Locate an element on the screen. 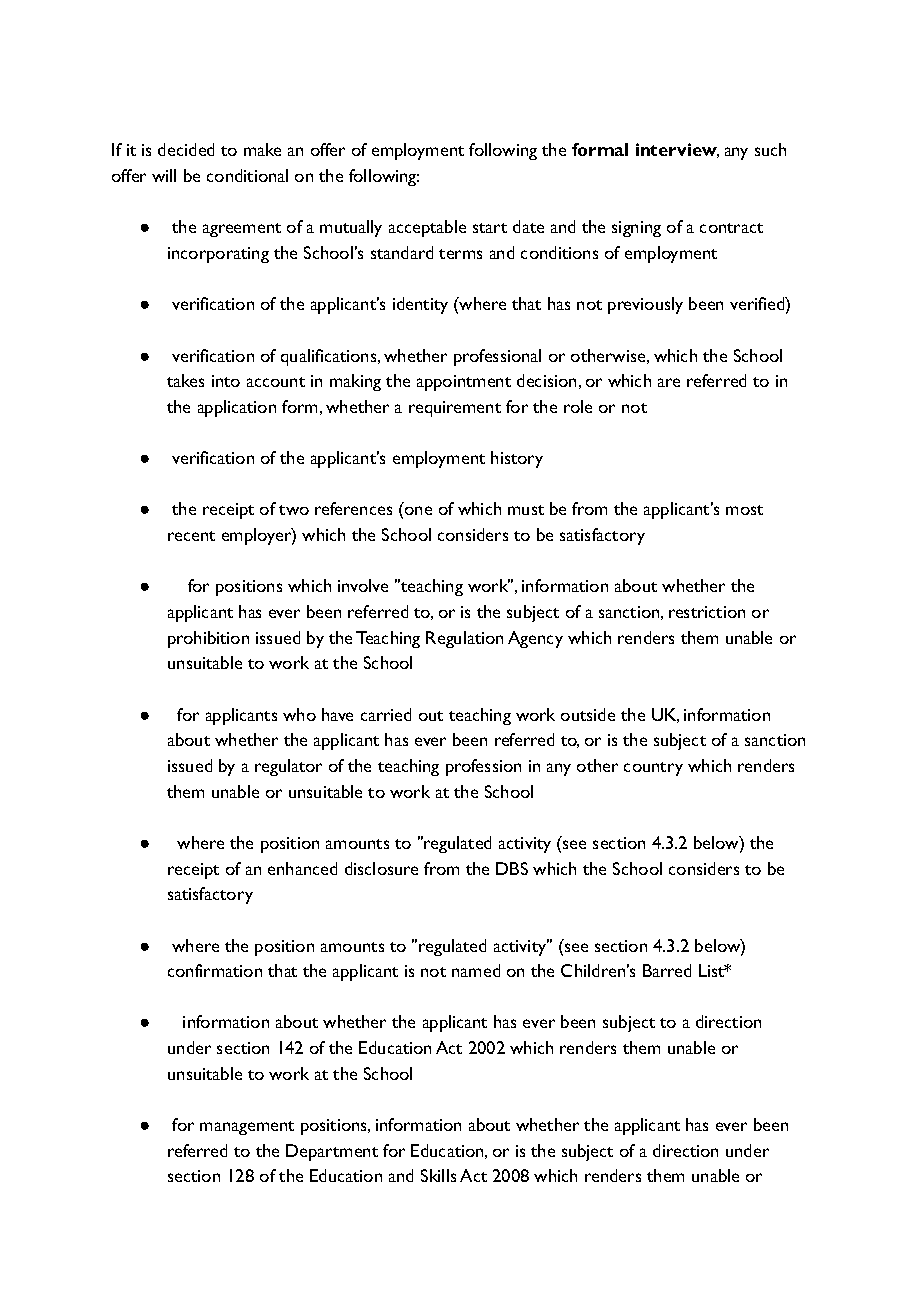 The image size is (924, 1307). restriction is located at coordinates (707, 612).
